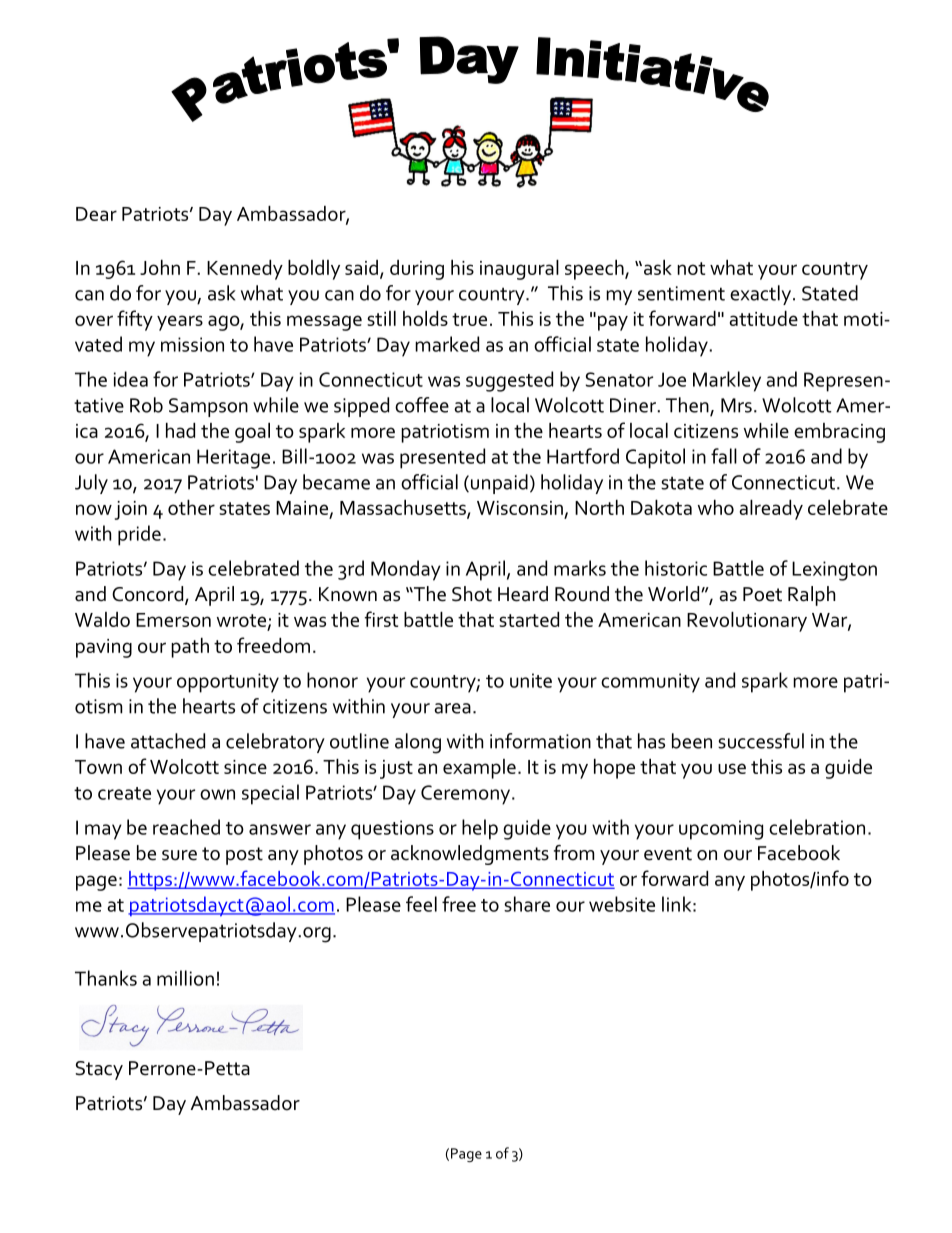 This screenshot has height=1233, width=952. Describe the element at coordinates (691, 268) in the screenshot. I see `not` at that location.
